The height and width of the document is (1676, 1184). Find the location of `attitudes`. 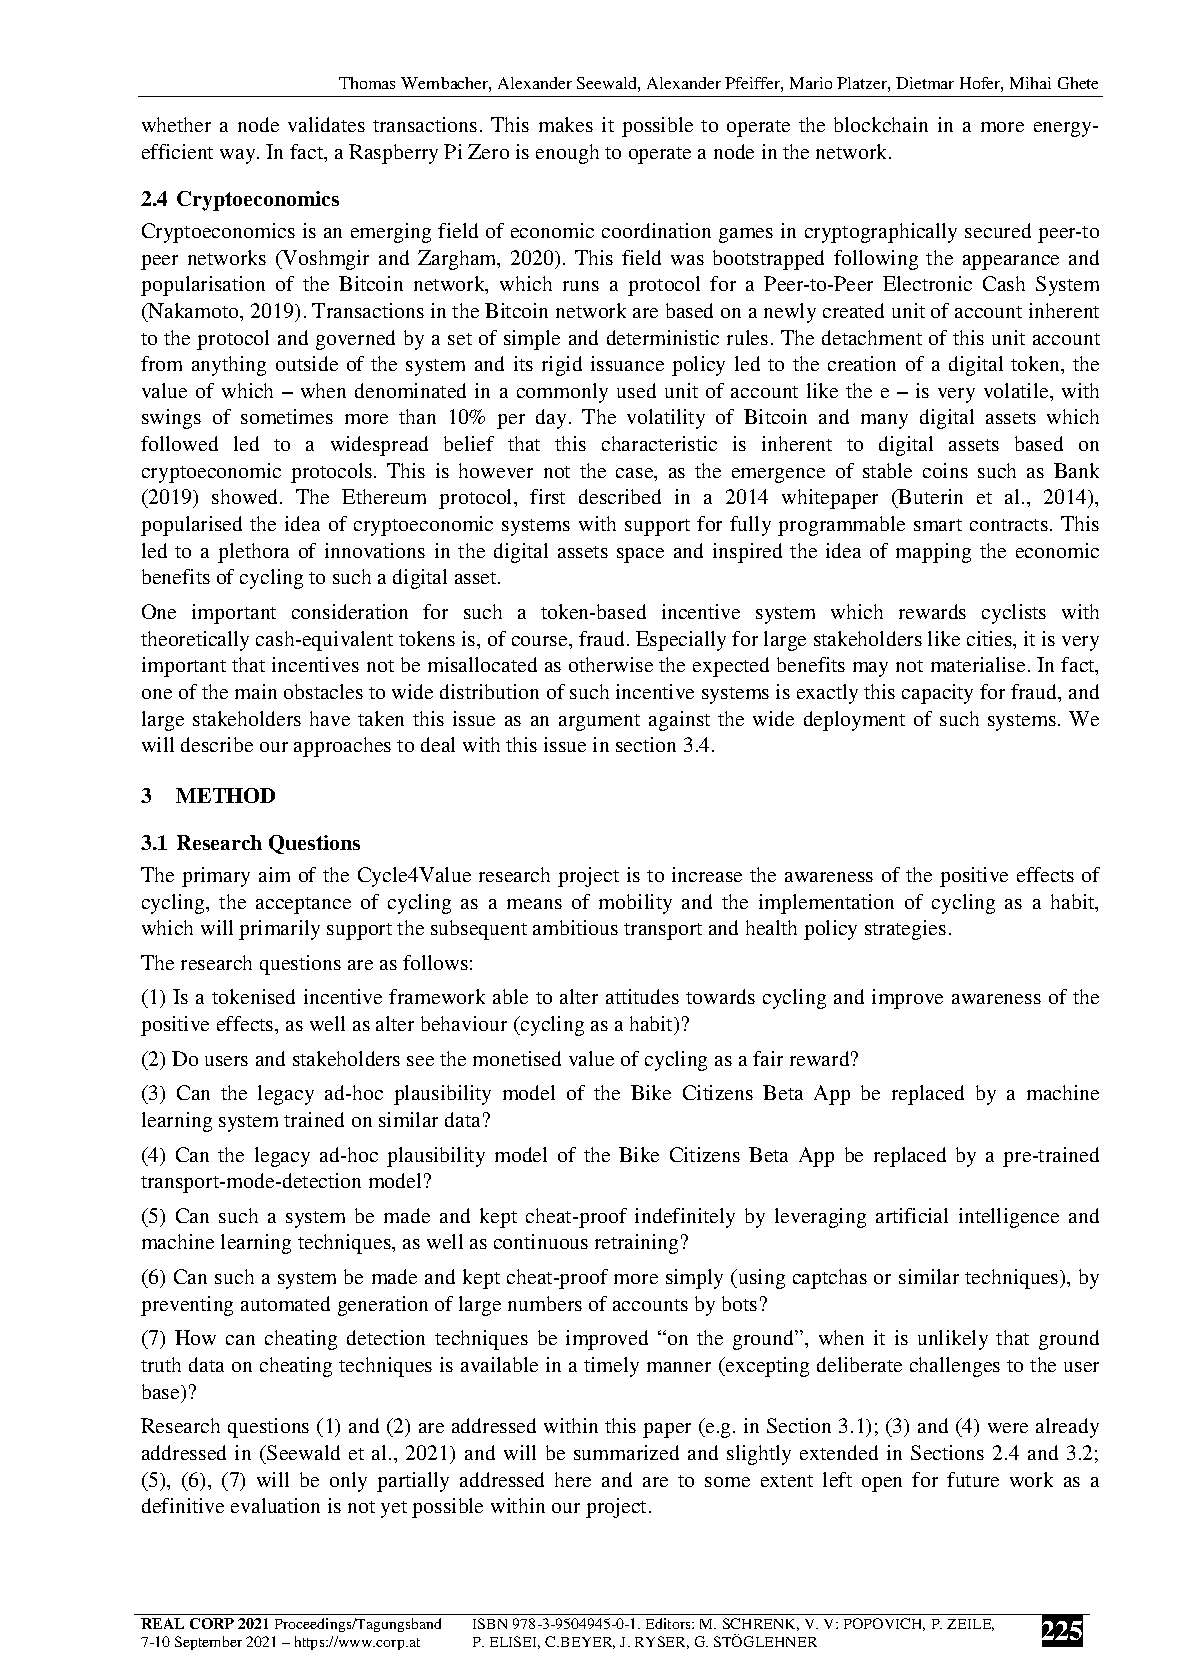

attitudes is located at coordinates (642, 996).
